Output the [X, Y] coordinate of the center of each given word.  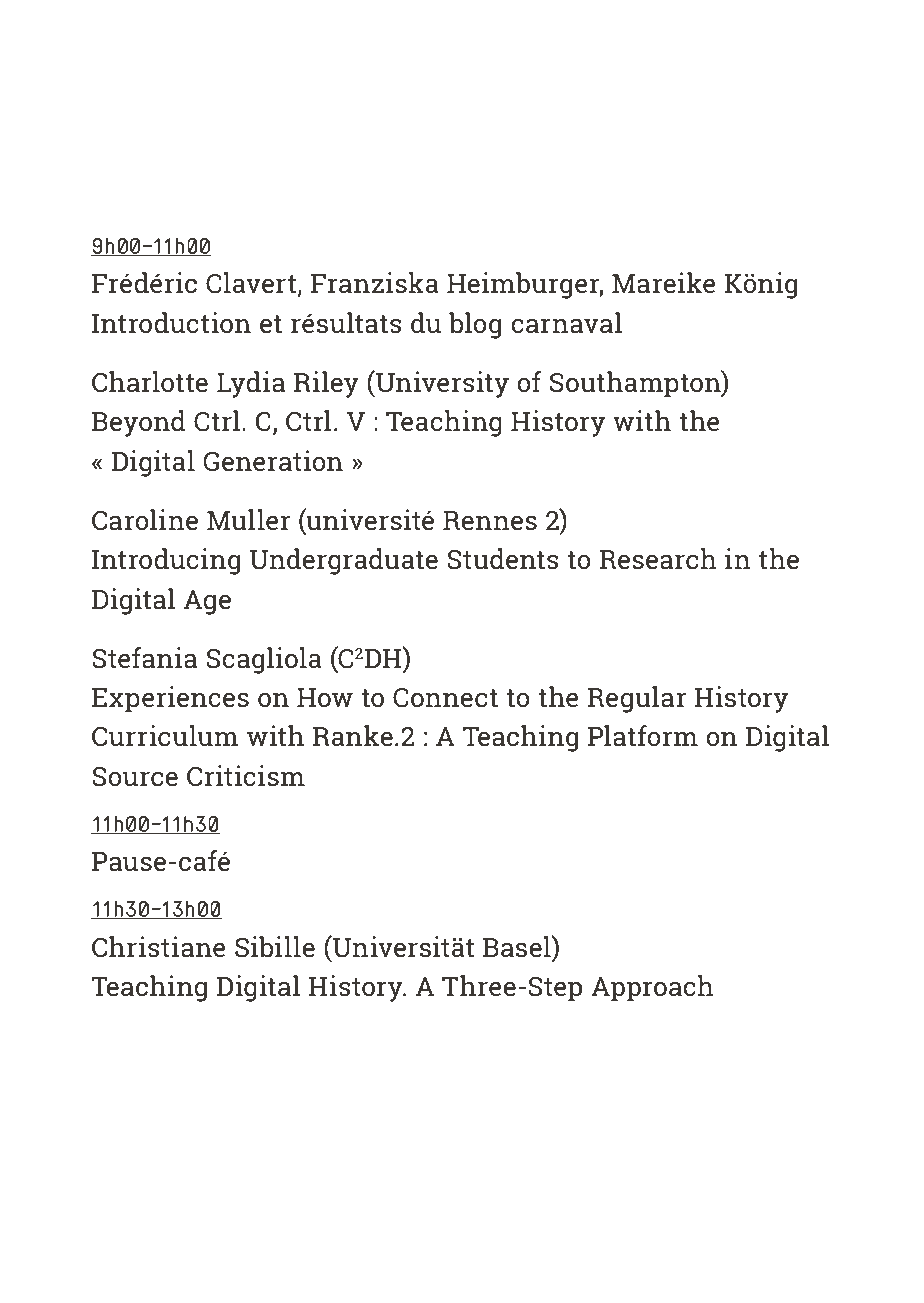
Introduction [171, 323]
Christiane [159, 947]
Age [207, 602]
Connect [445, 697]
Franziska [375, 283]
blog [475, 325]
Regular [637, 699]
